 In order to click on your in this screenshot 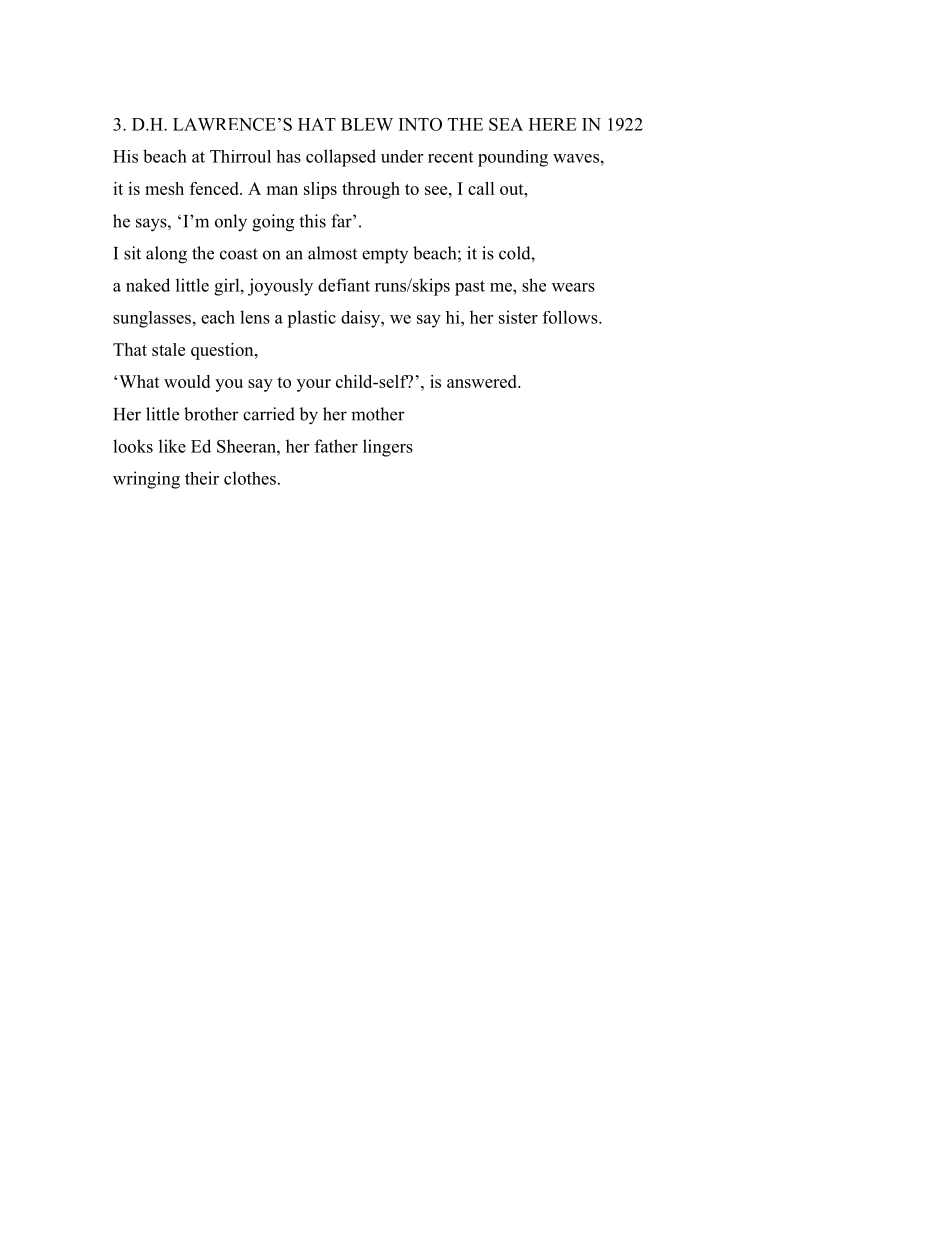, I will do `click(314, 385)`.
